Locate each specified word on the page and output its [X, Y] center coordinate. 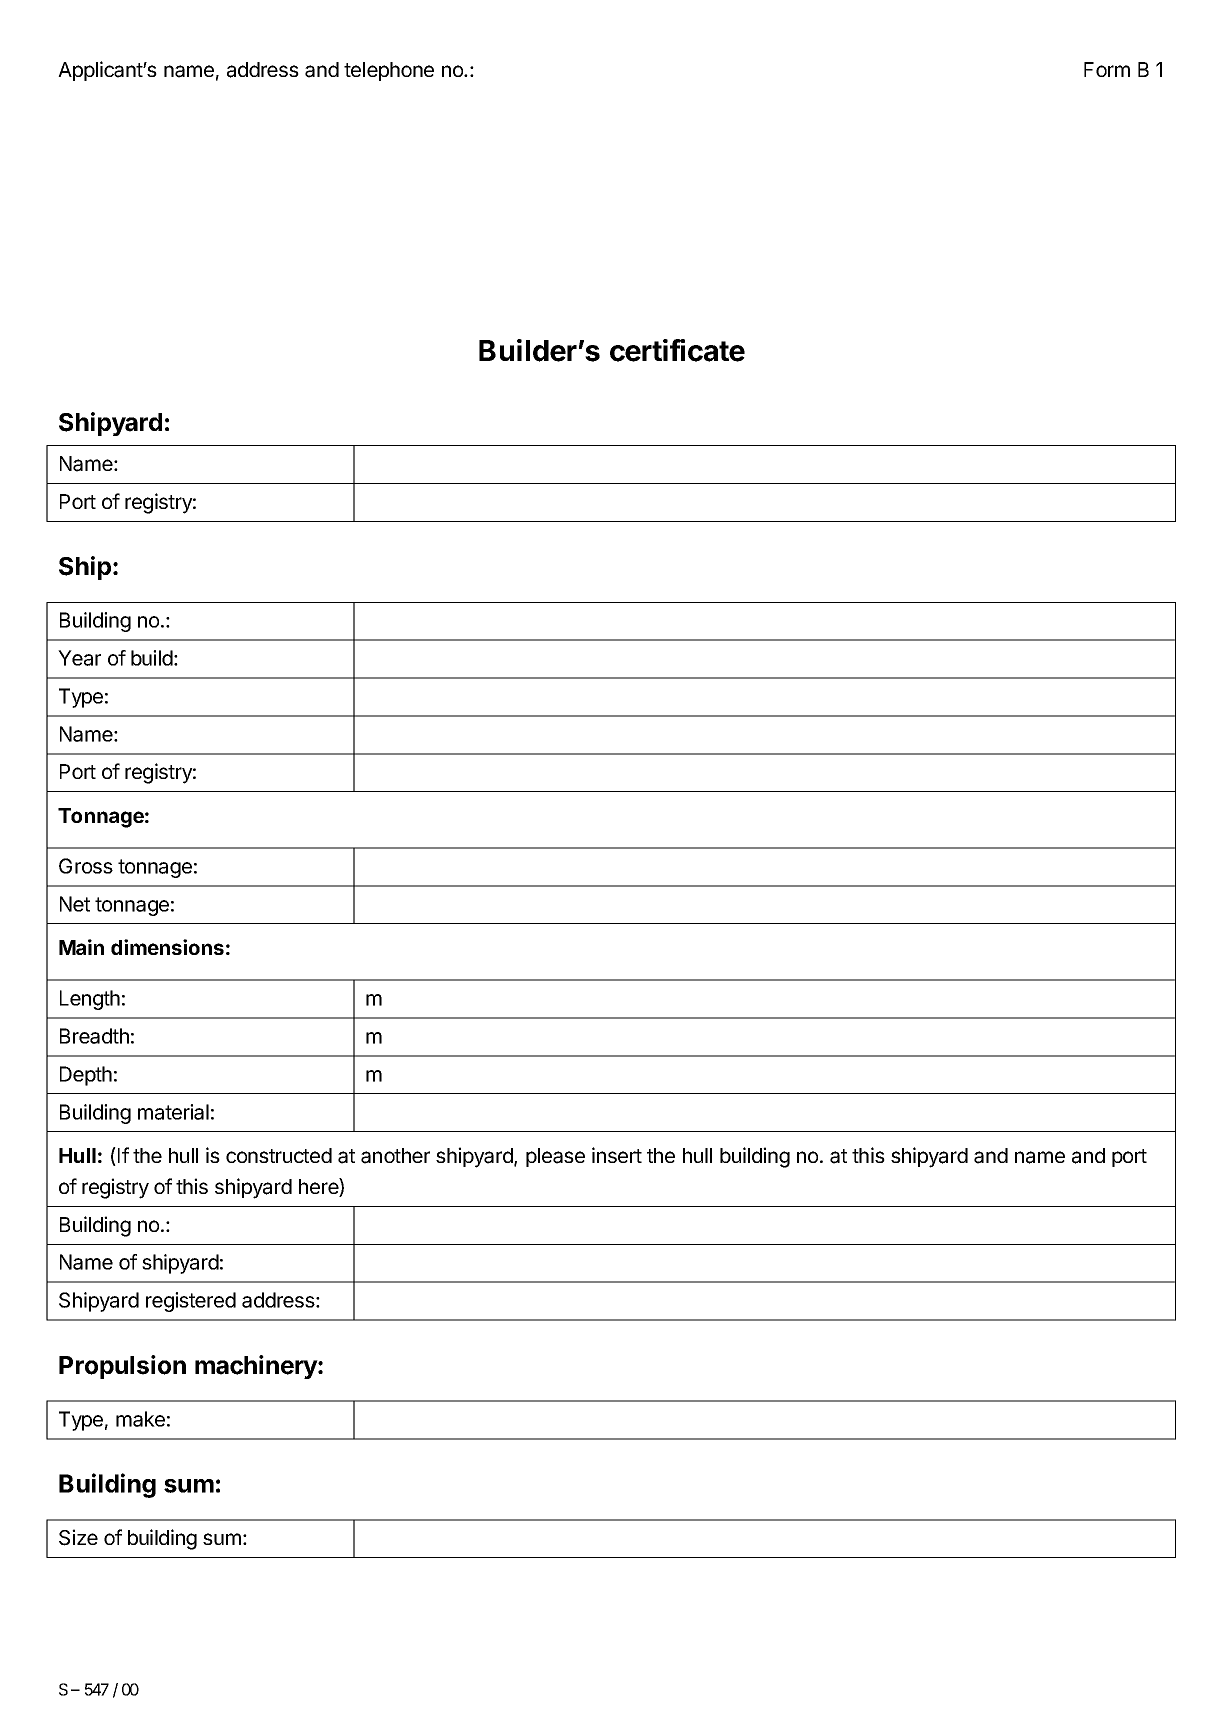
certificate [677, 350]
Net [75, 904]
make [140, 1419]
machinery [257, 1367]
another [395, 1156]
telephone [389, 71]
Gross [86, 866]
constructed [279, 1155]
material [173, 1112]
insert [617, 1155]
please [555, 1157]
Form [1107, 69]
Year [79, 658]
